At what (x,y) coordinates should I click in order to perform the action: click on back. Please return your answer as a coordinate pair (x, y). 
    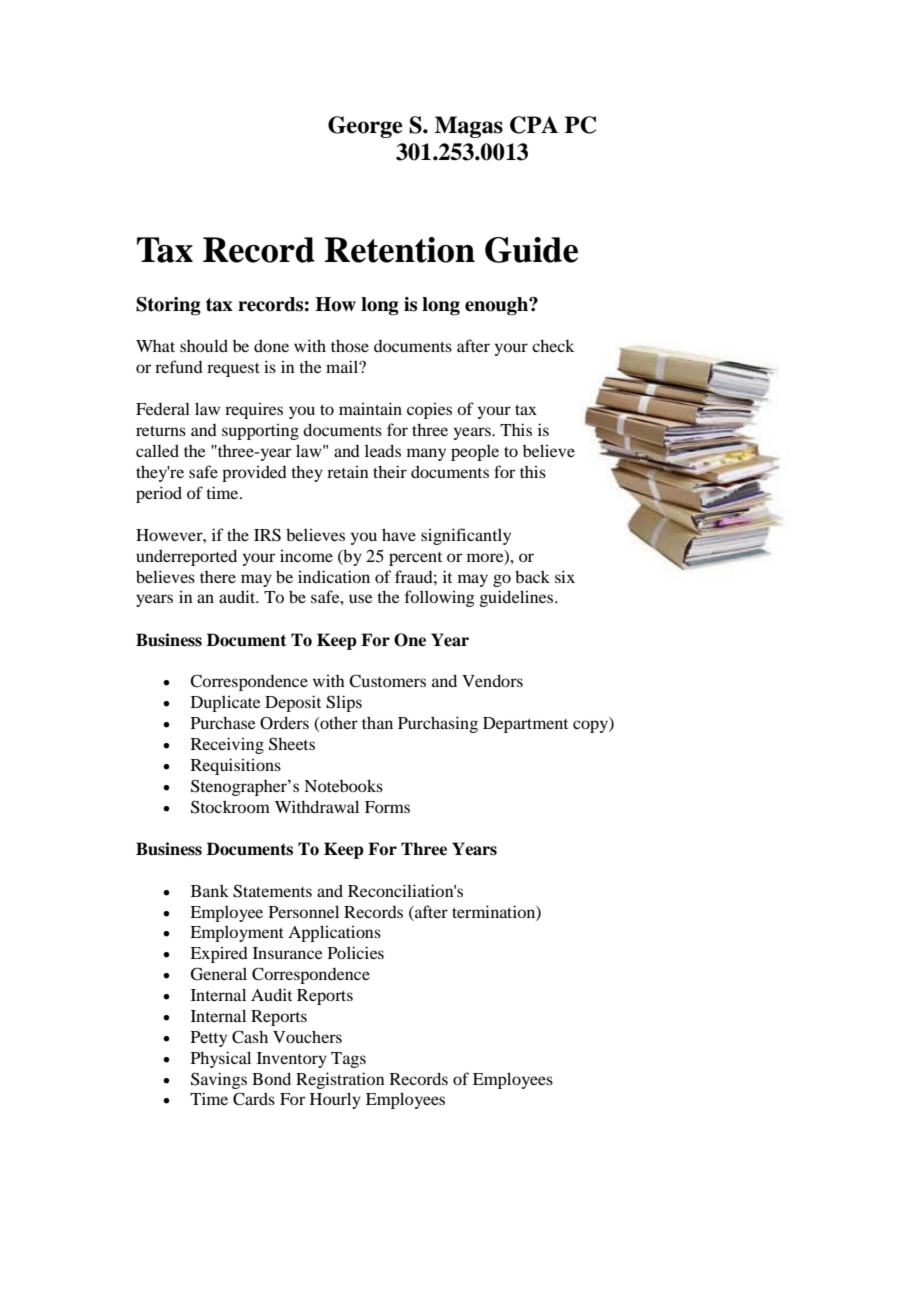
    Looking at the image, I should click on (532, 576).
